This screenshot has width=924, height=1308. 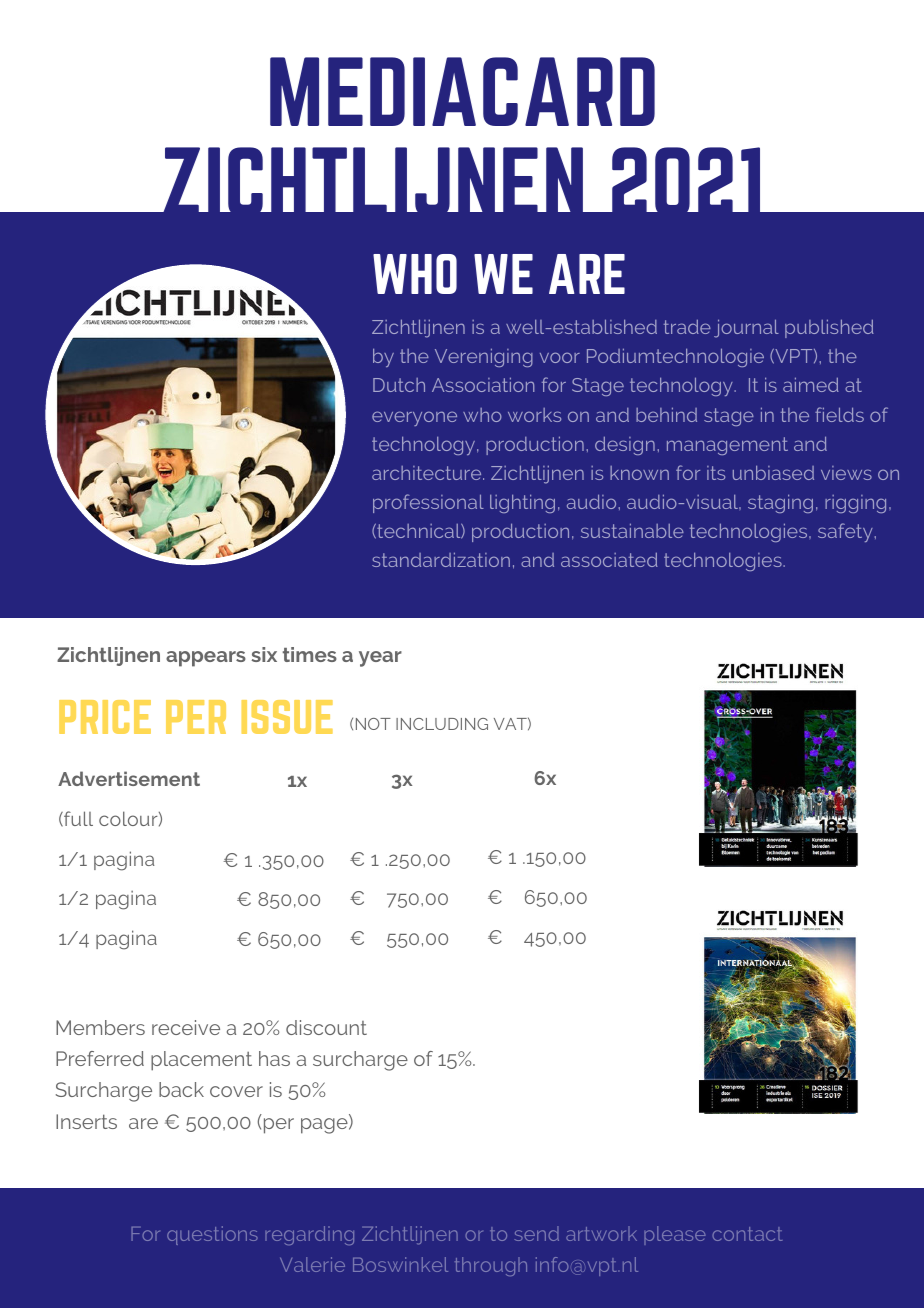 What do you see at coordinates (442, 724) in the screenshot?
I see `INCLUDING` at bounding box center [442, 724].
